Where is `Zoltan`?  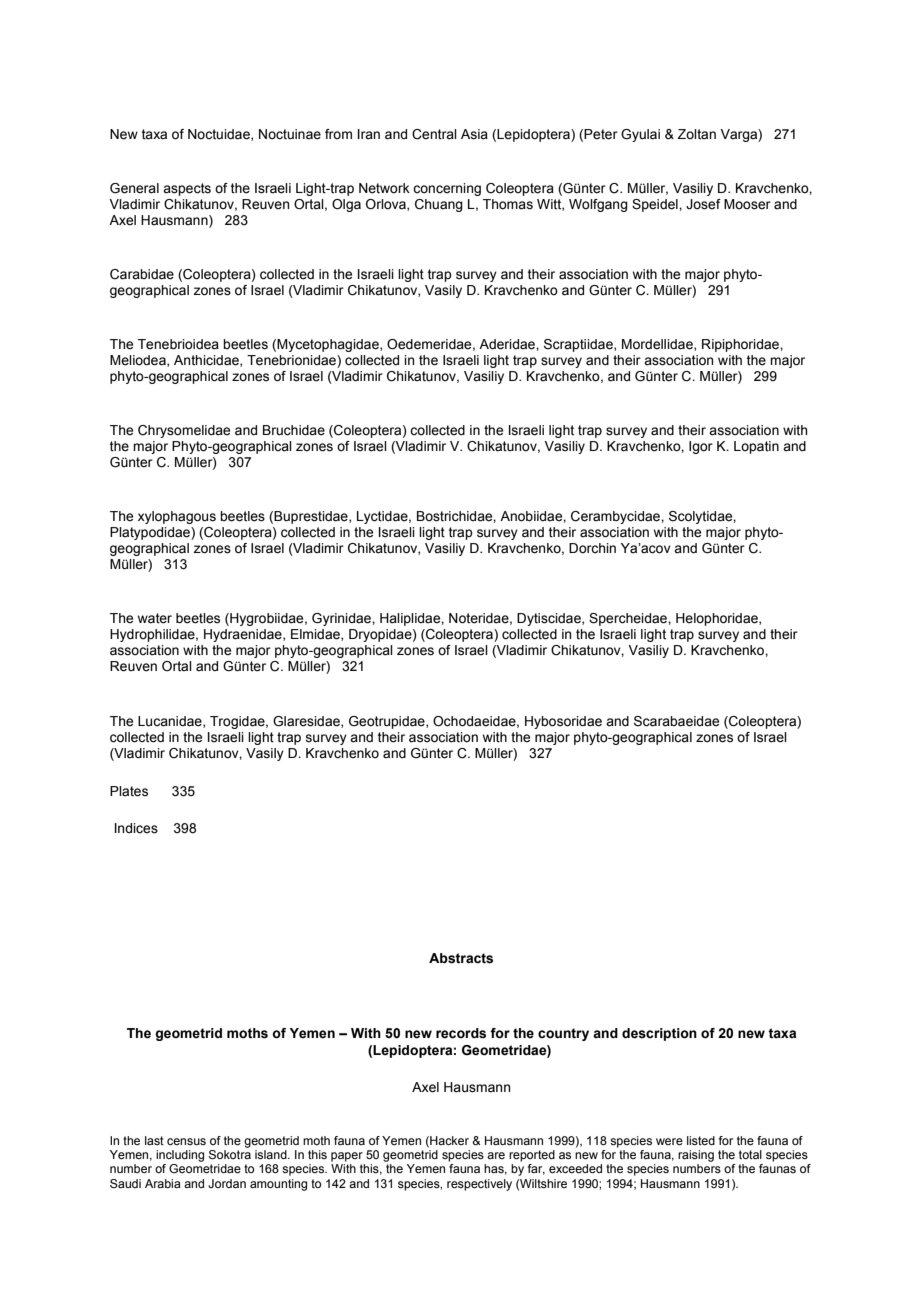
Zoltan is located at coordinates (697, 134).
